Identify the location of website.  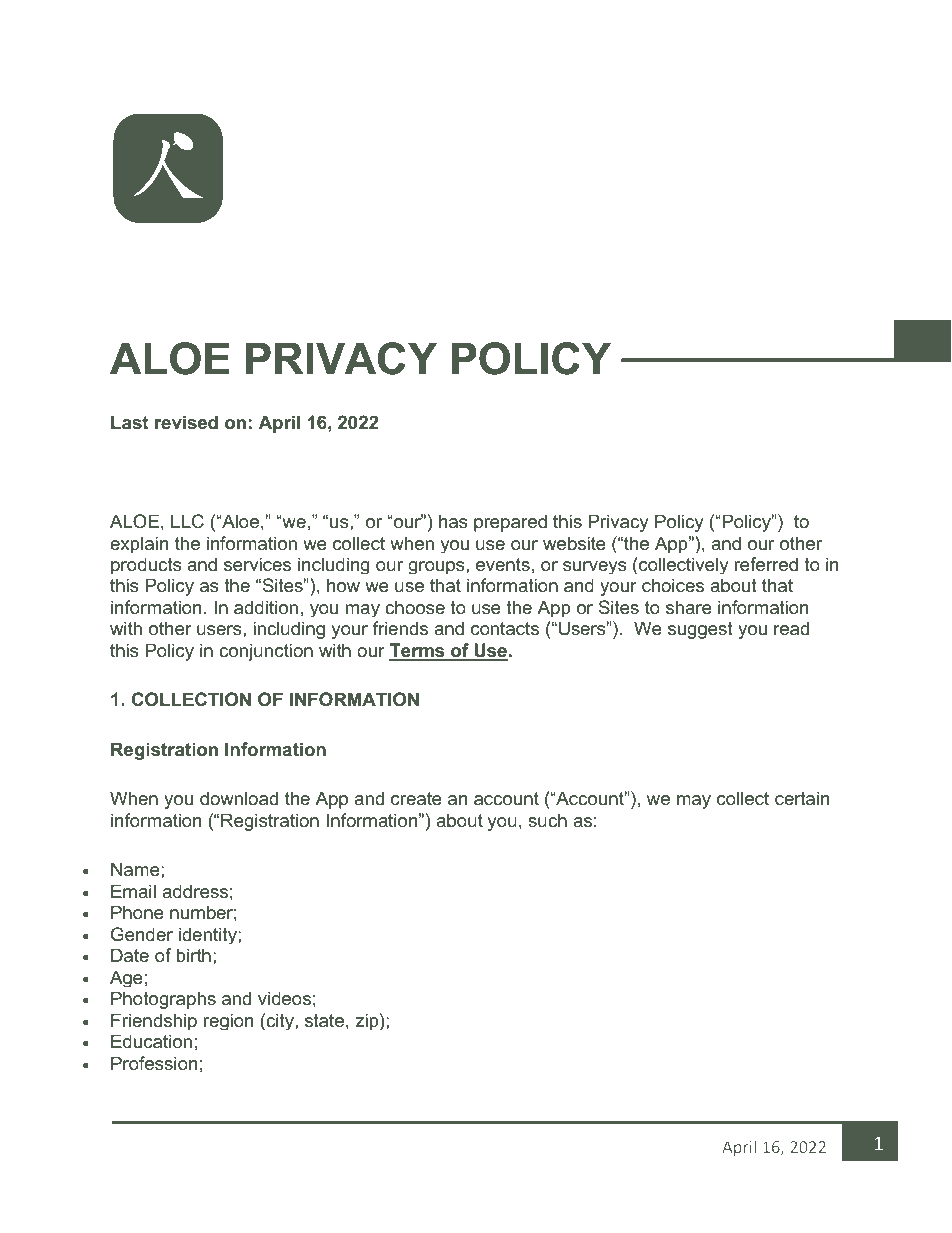
(574, 543).
